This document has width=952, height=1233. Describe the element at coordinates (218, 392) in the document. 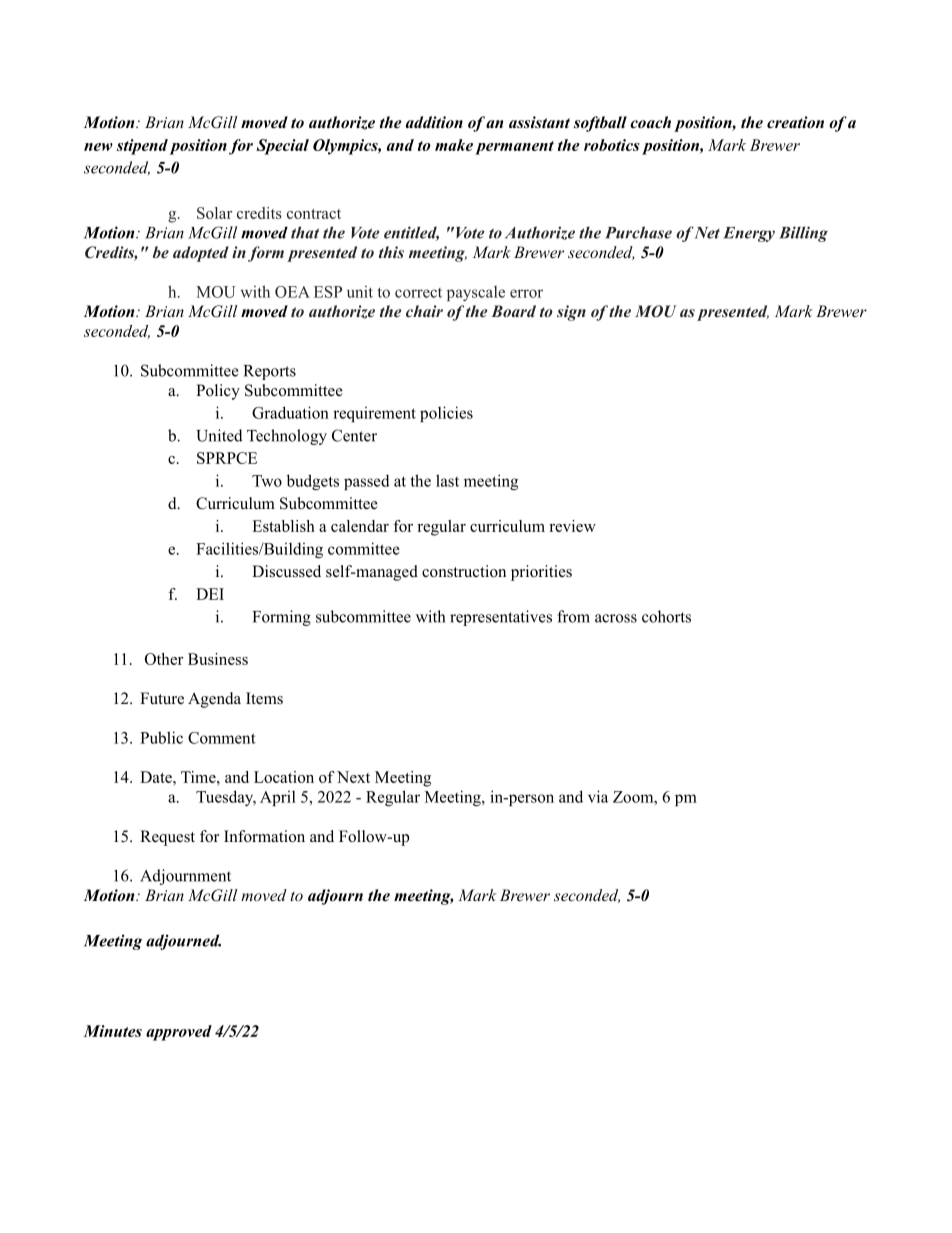

I see `Policy` at that location.
